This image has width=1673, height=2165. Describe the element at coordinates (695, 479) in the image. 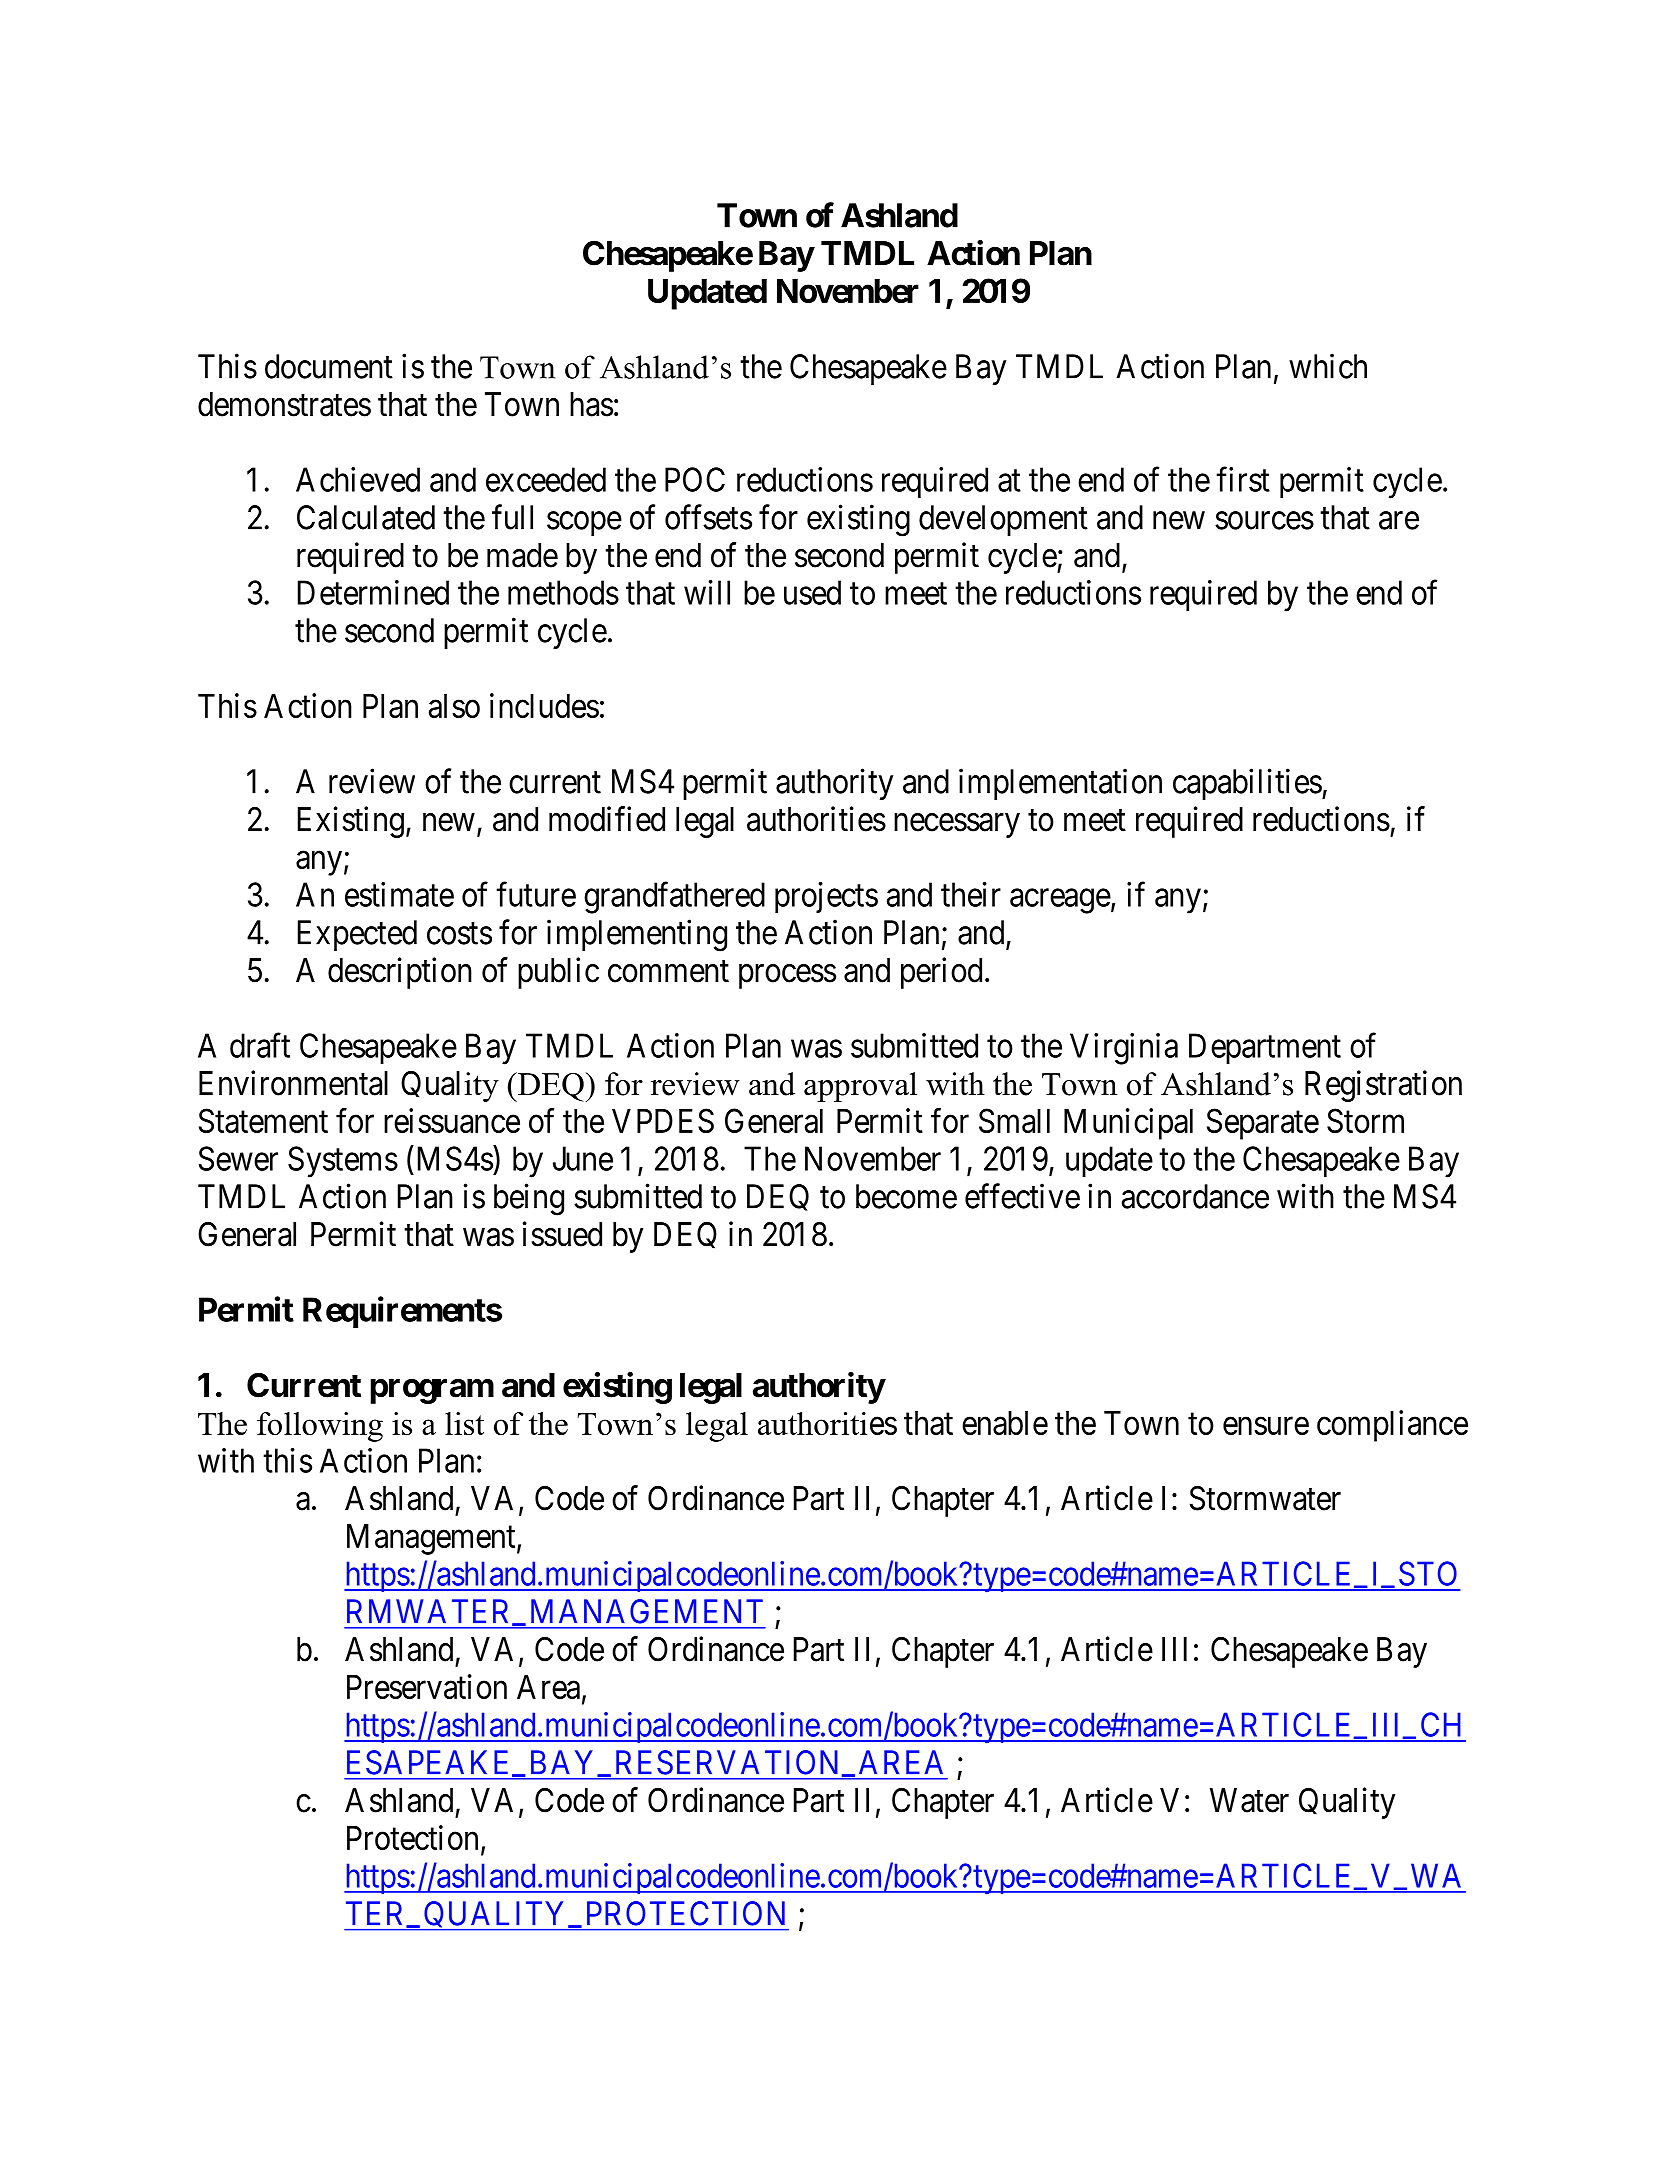

I see `POC` at that location.
